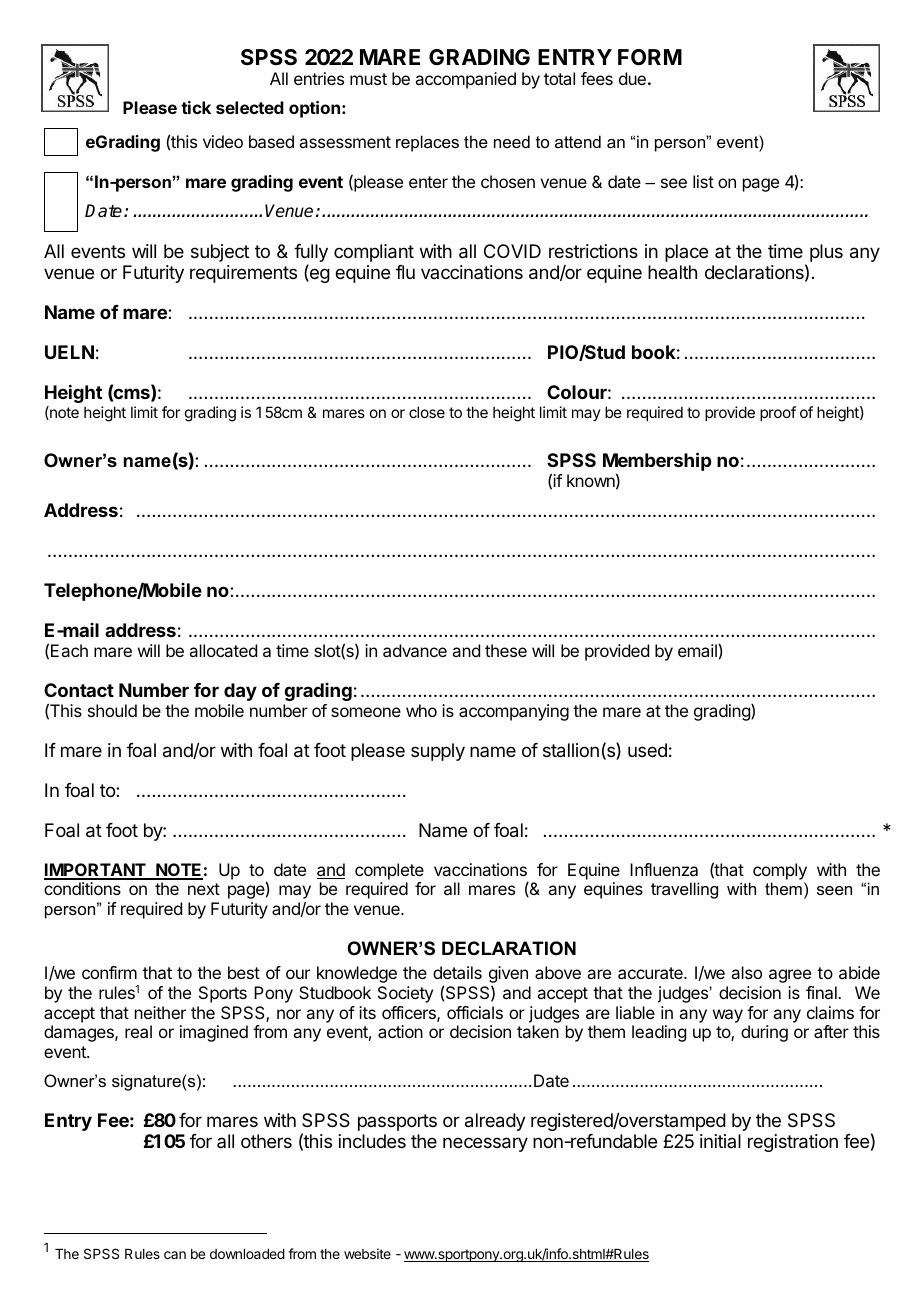 The height and width of the page is (1308, 924). I want to click on list, so click(703, 181).
